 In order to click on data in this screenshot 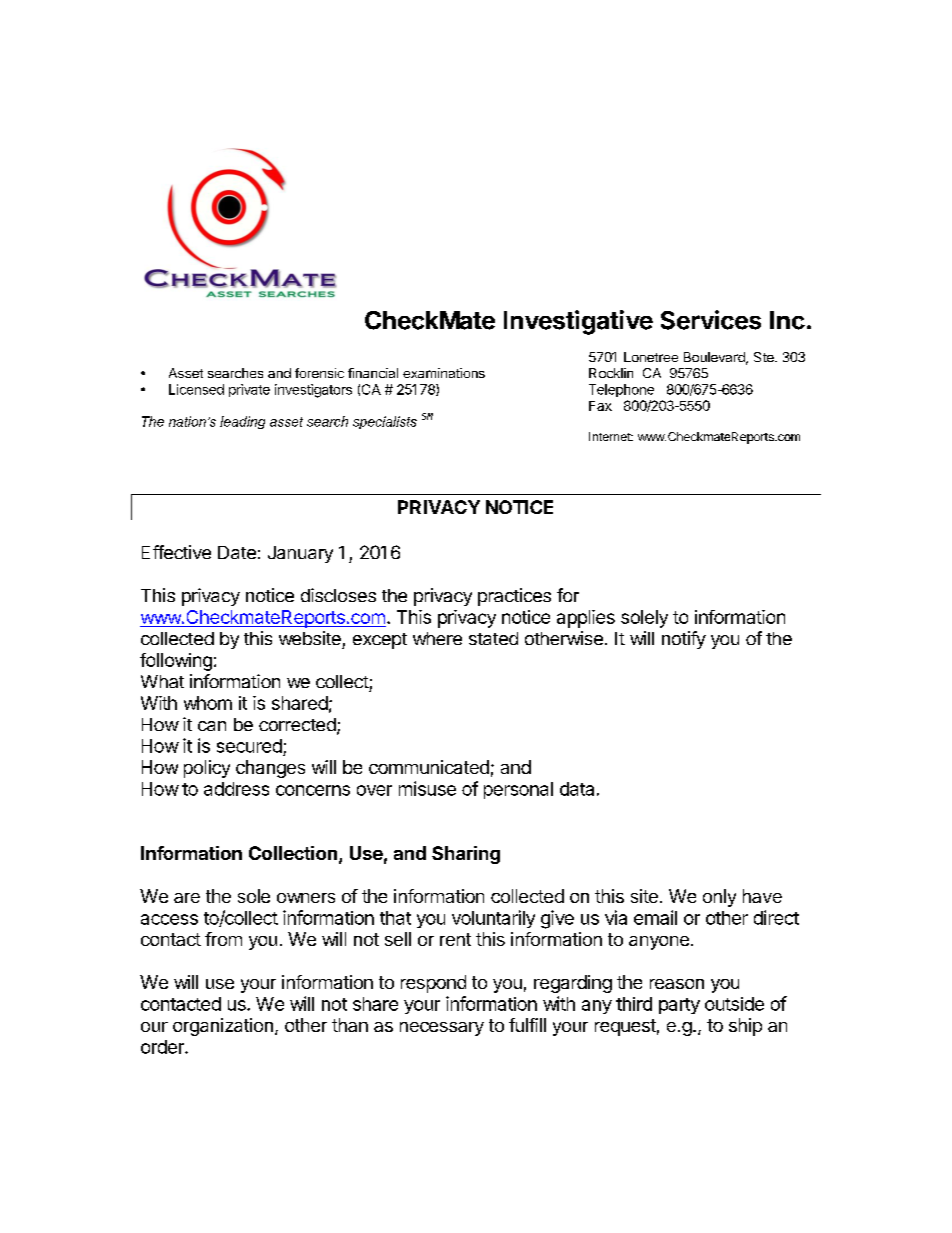, I will do `click(577, 789)`.
